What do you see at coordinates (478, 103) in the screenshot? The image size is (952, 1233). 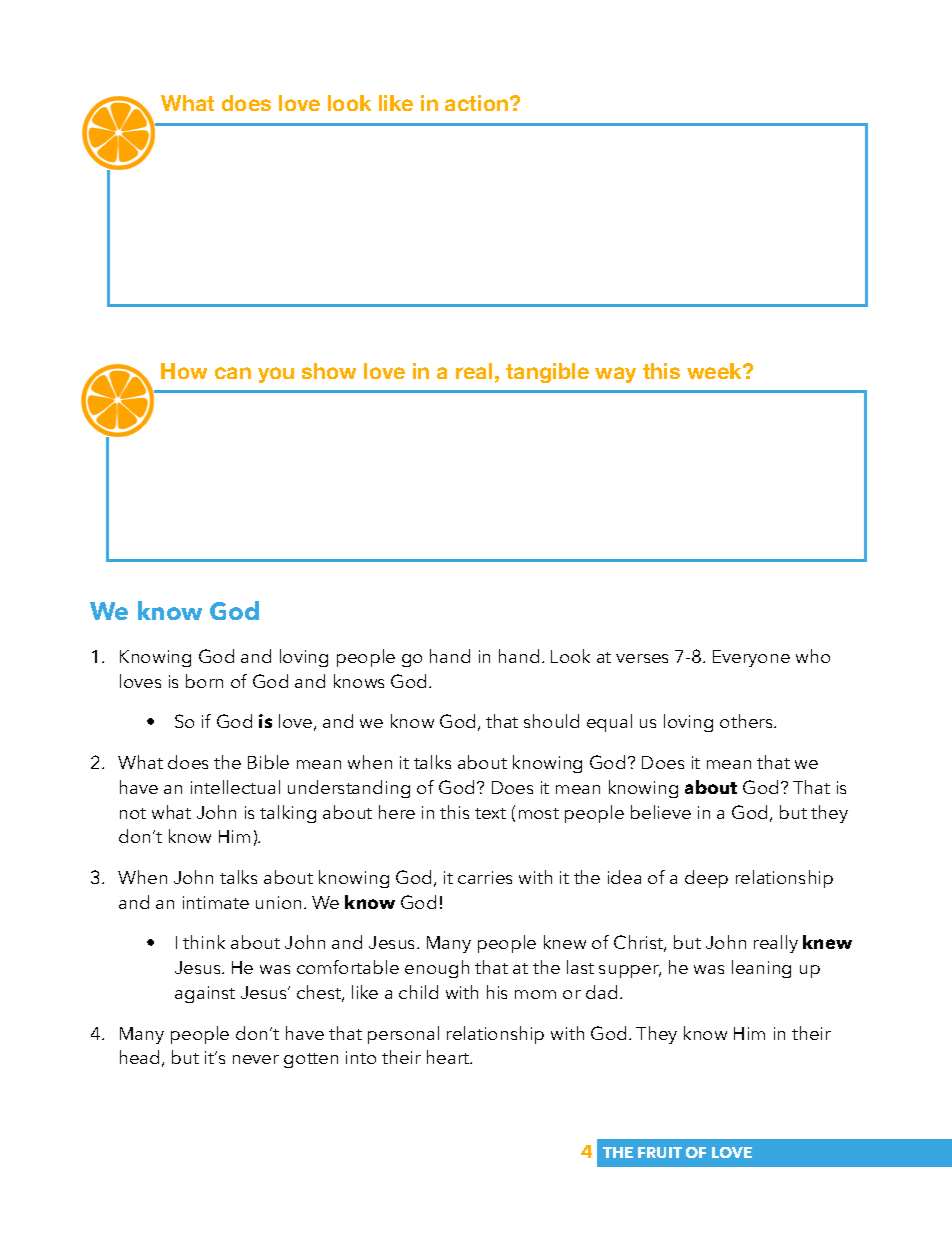 I see `action` at bounding box center [478, 103].
